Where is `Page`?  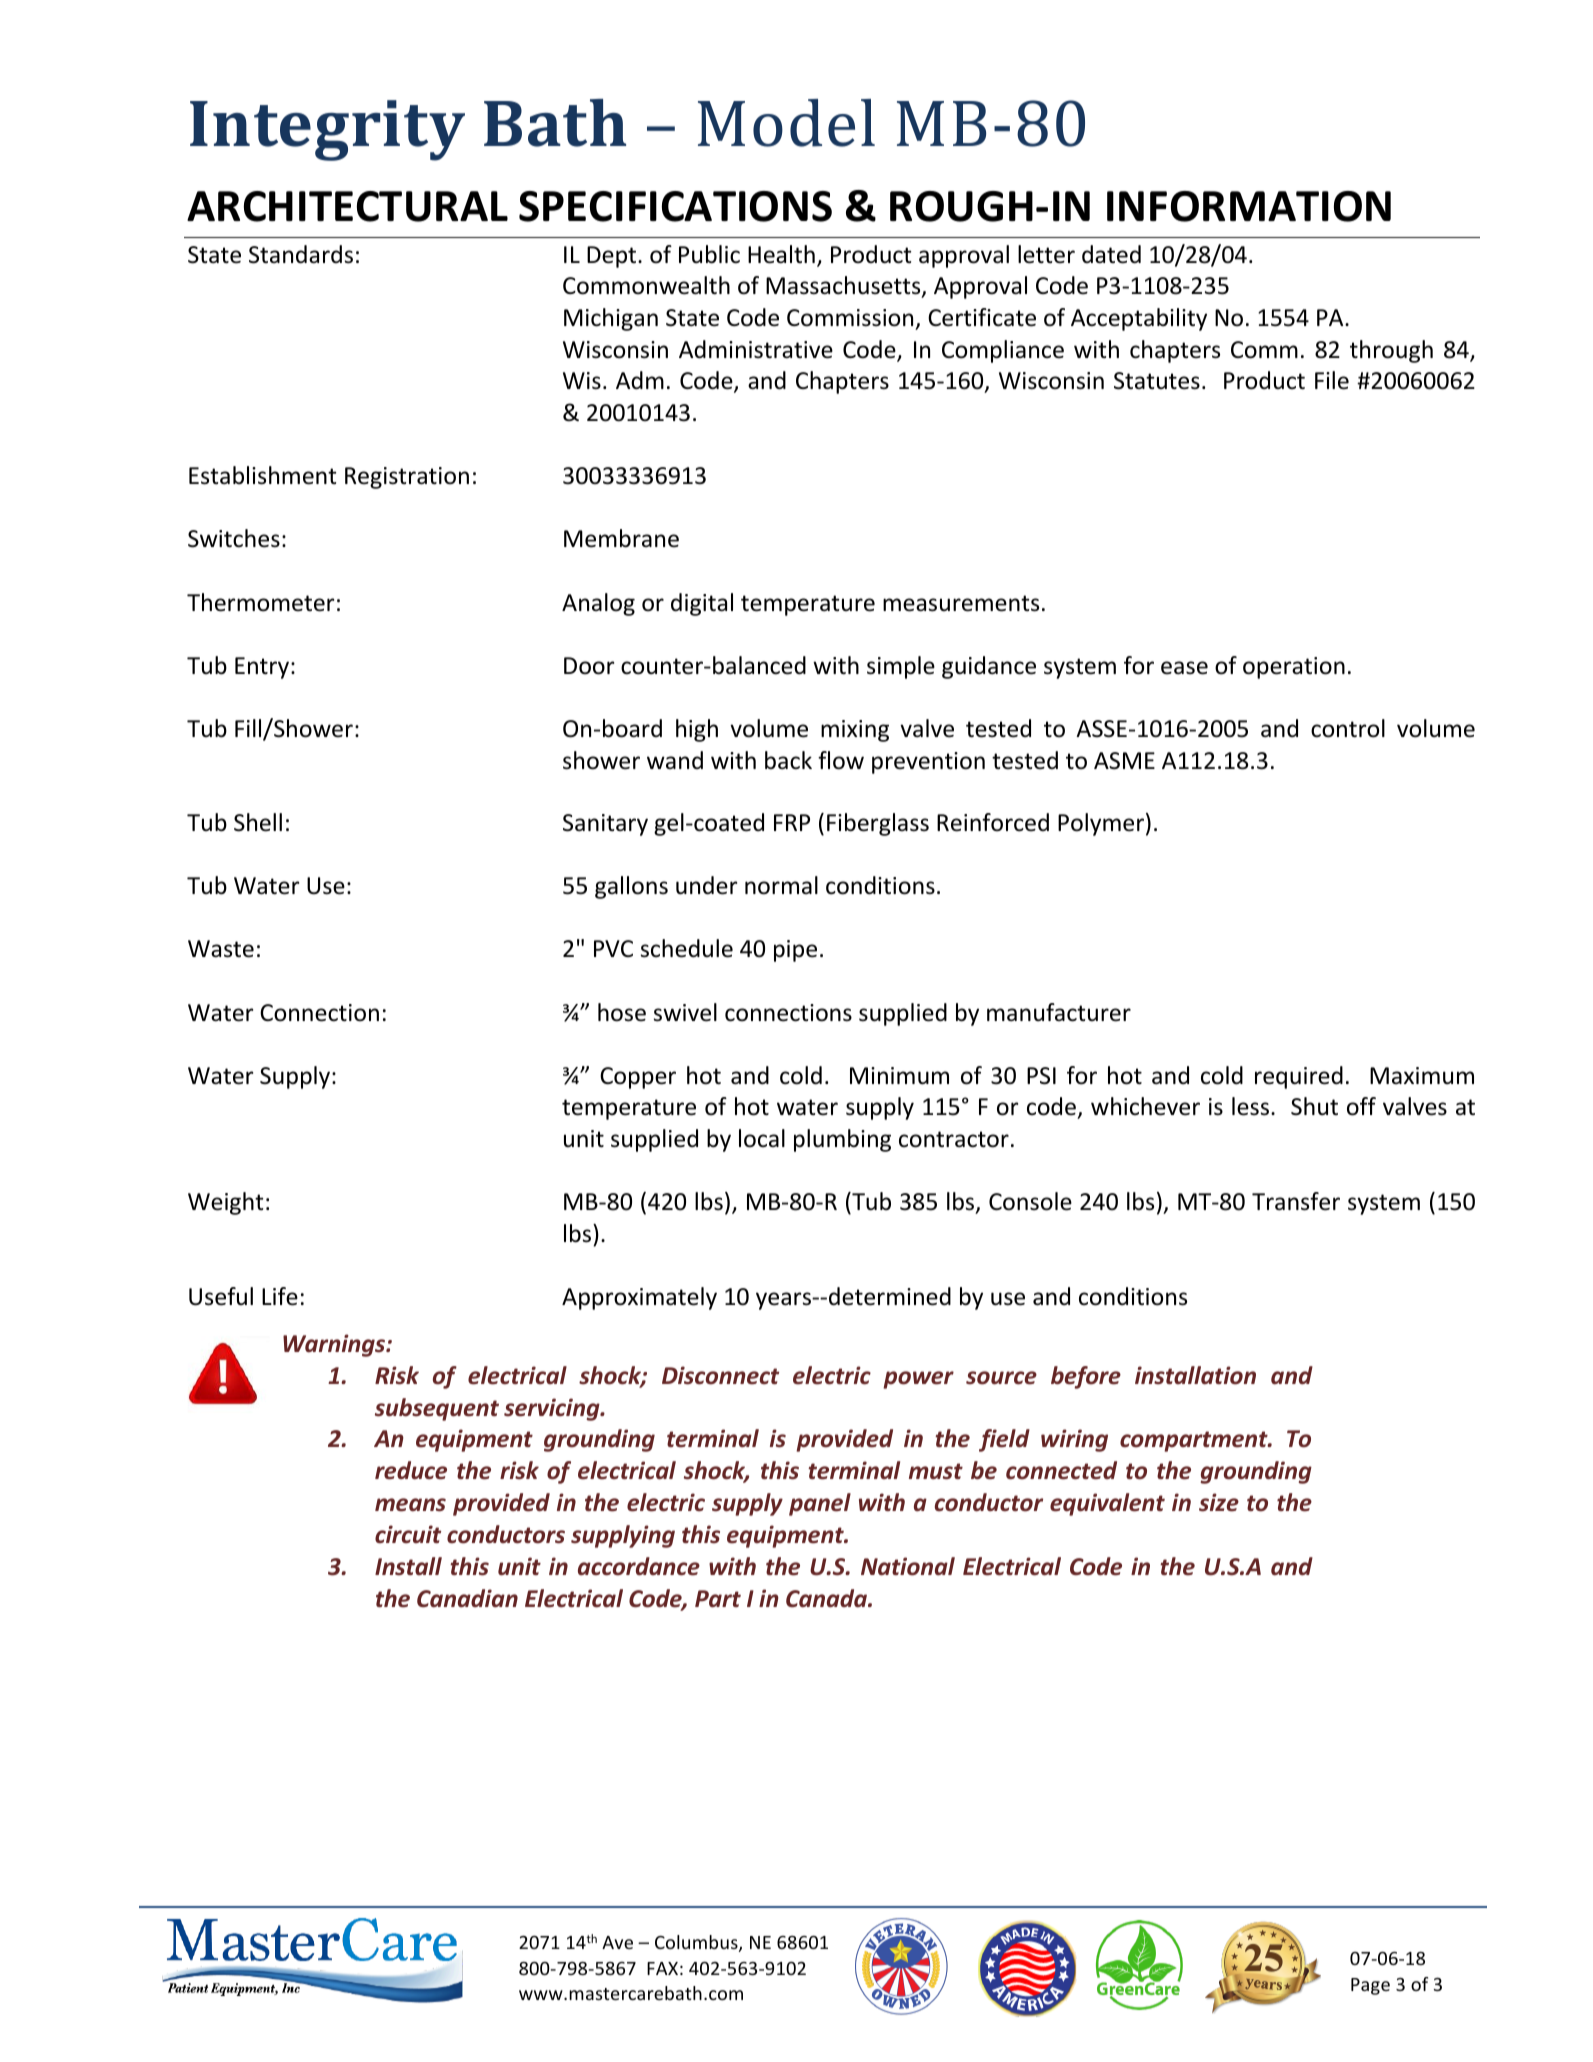
Page is located at coordinates (1370, 1986).
